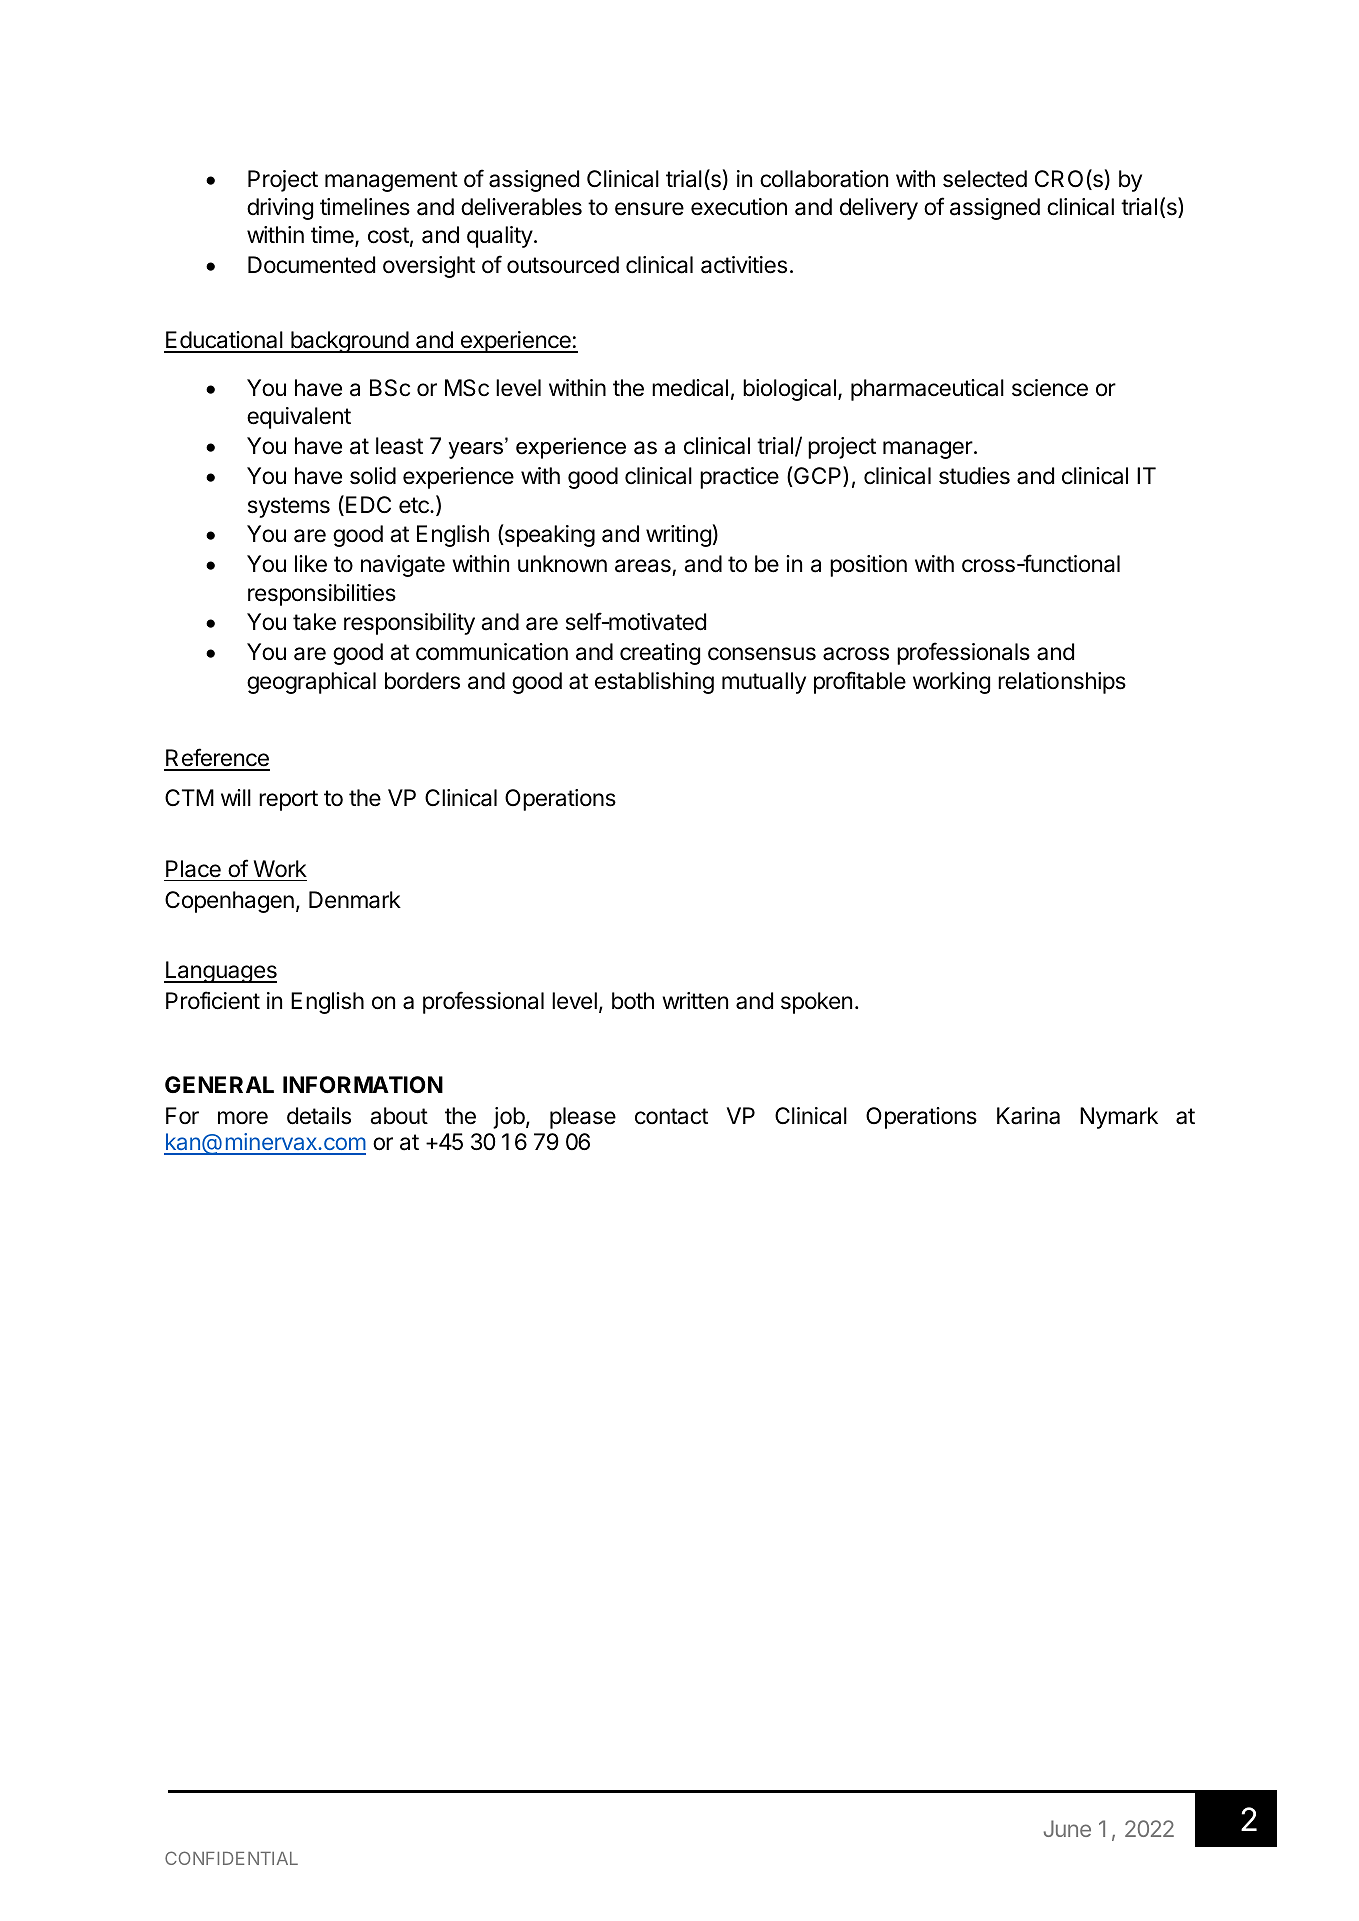 This document has height=1921, width=1359. What do you see at coordinates (280, 209) in the document?
I see `driving` at bounding box center [280, 209].
